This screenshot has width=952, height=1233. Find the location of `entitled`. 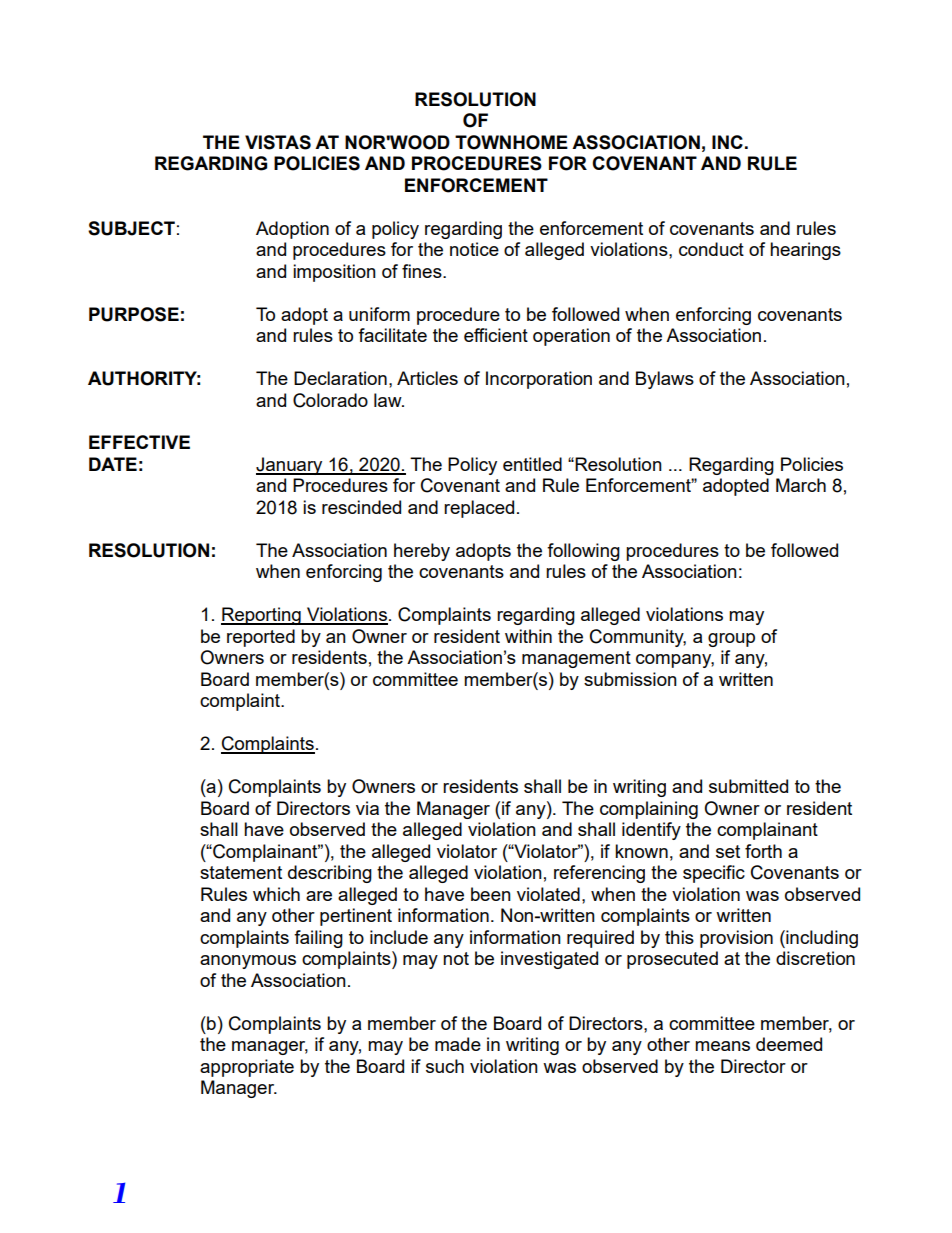

entitled is located at coordinates (532, 464).
